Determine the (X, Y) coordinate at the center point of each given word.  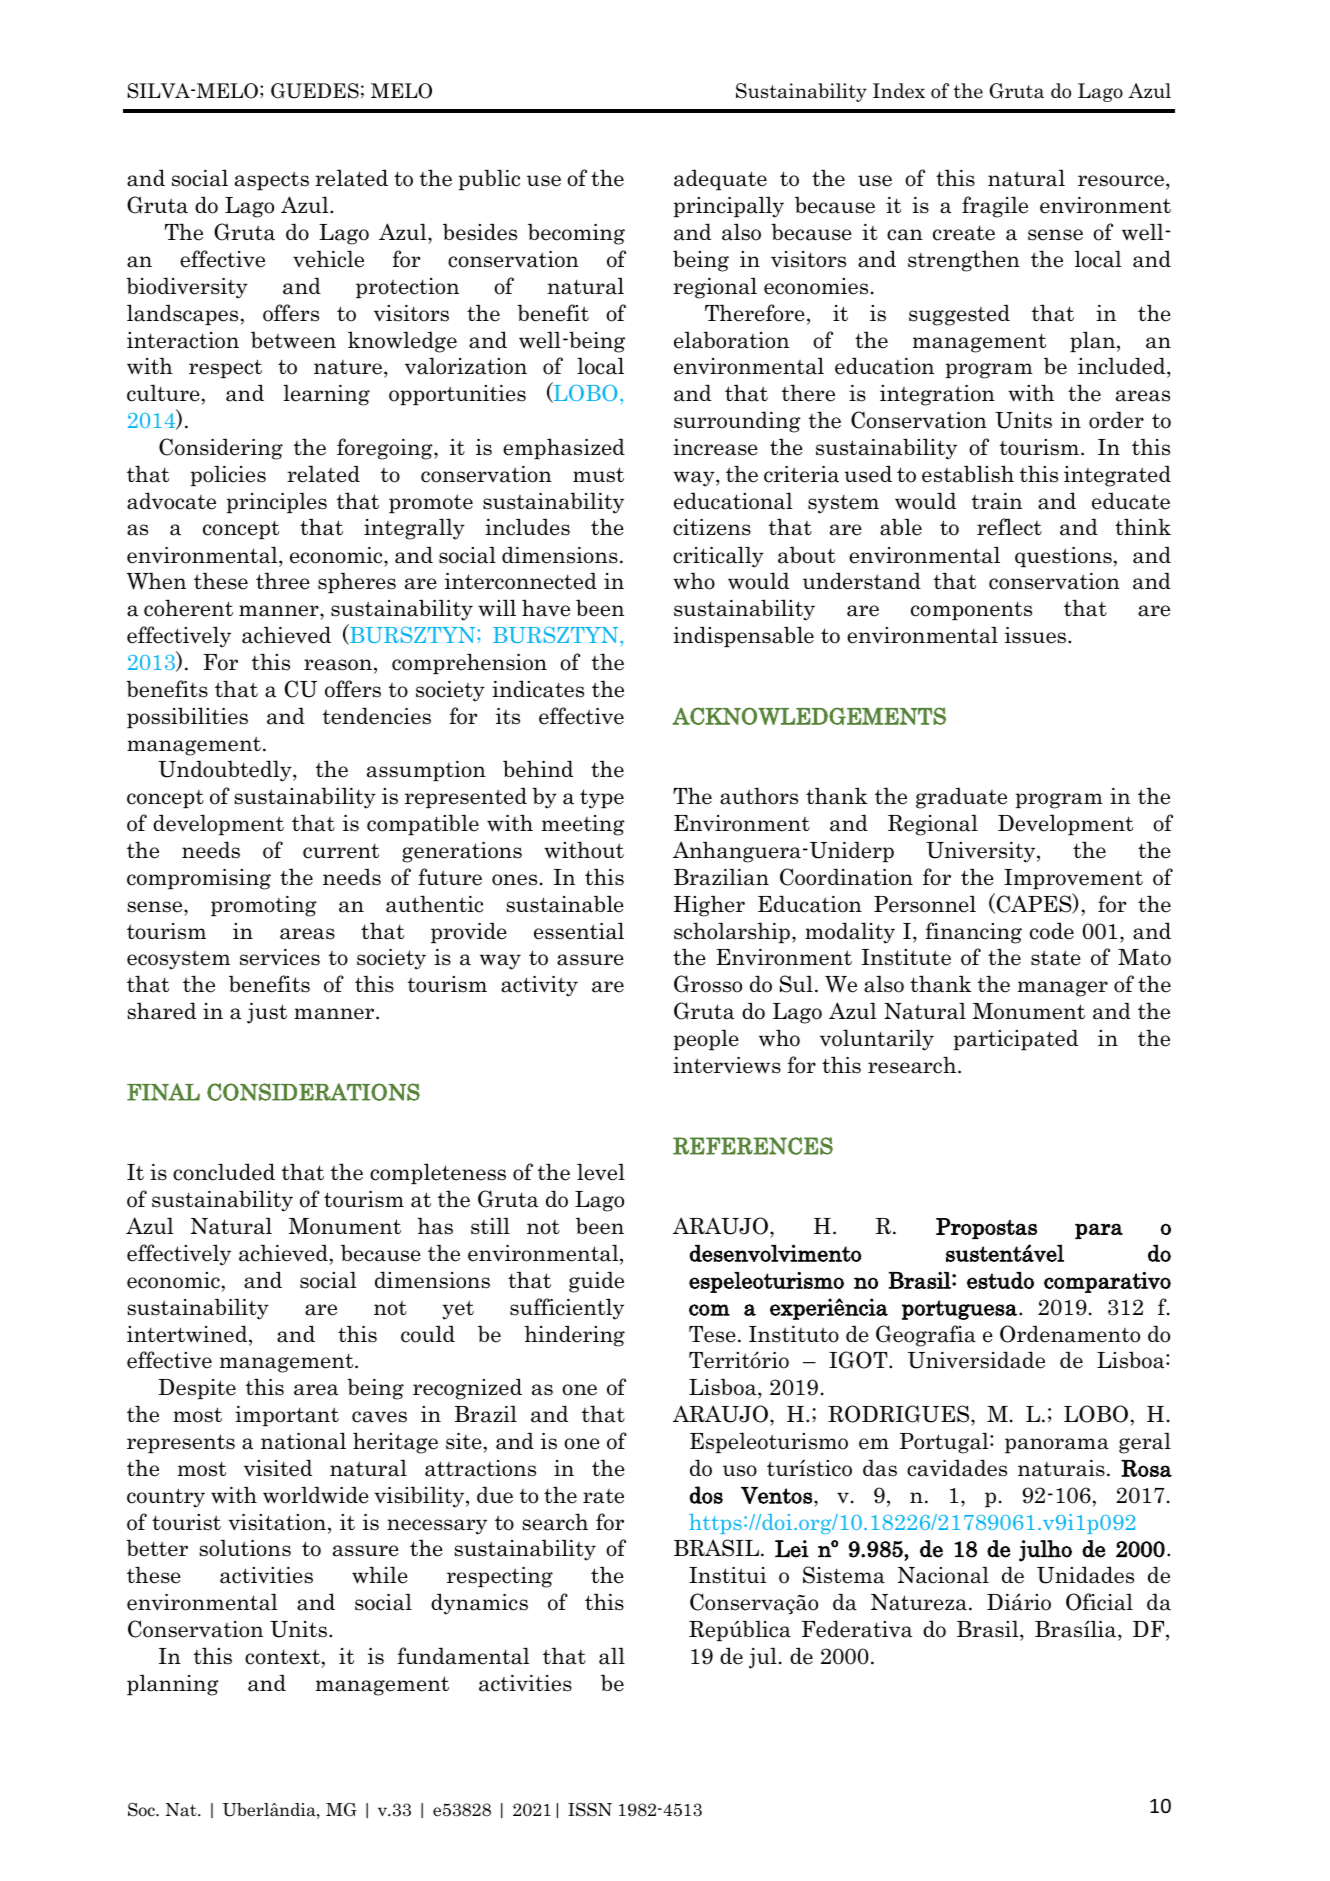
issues (1037, 635)
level (601, 1172)
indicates (538, 689)
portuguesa (959, 1310)
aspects (272, 180)
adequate (720, 179)
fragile (995, 207)
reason (338, 665)
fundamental (463, 1656)
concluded (224, 1172)
